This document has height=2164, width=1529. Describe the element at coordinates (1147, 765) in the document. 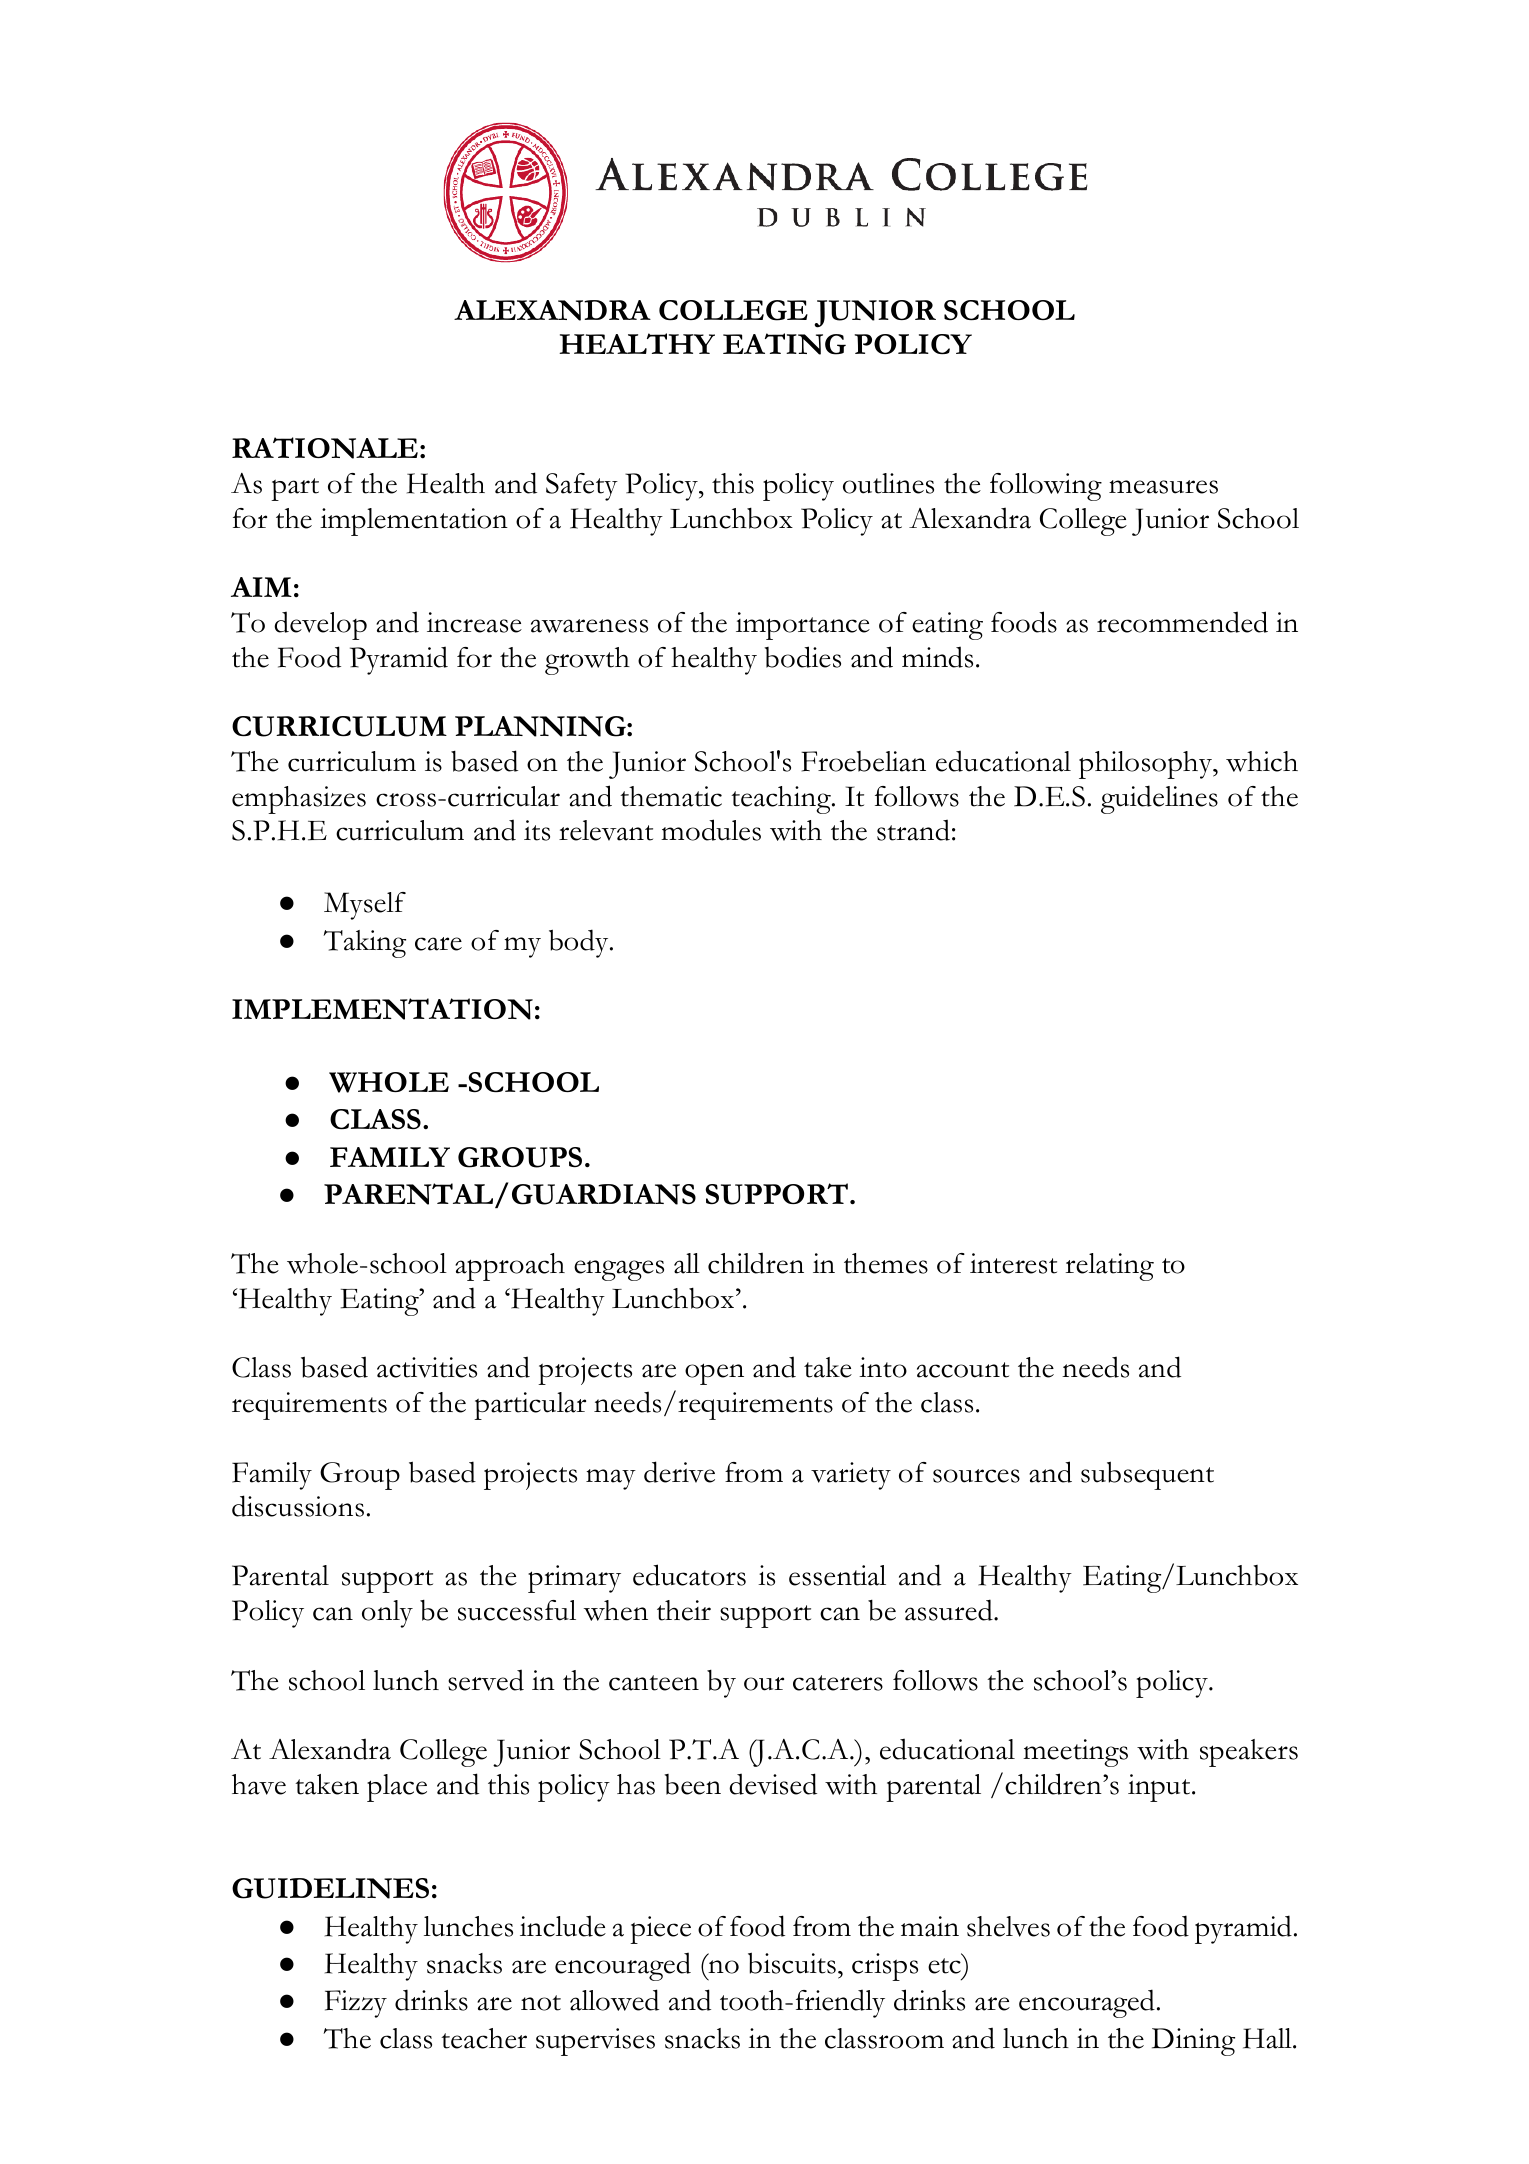

I see `philosophy` at that location.
